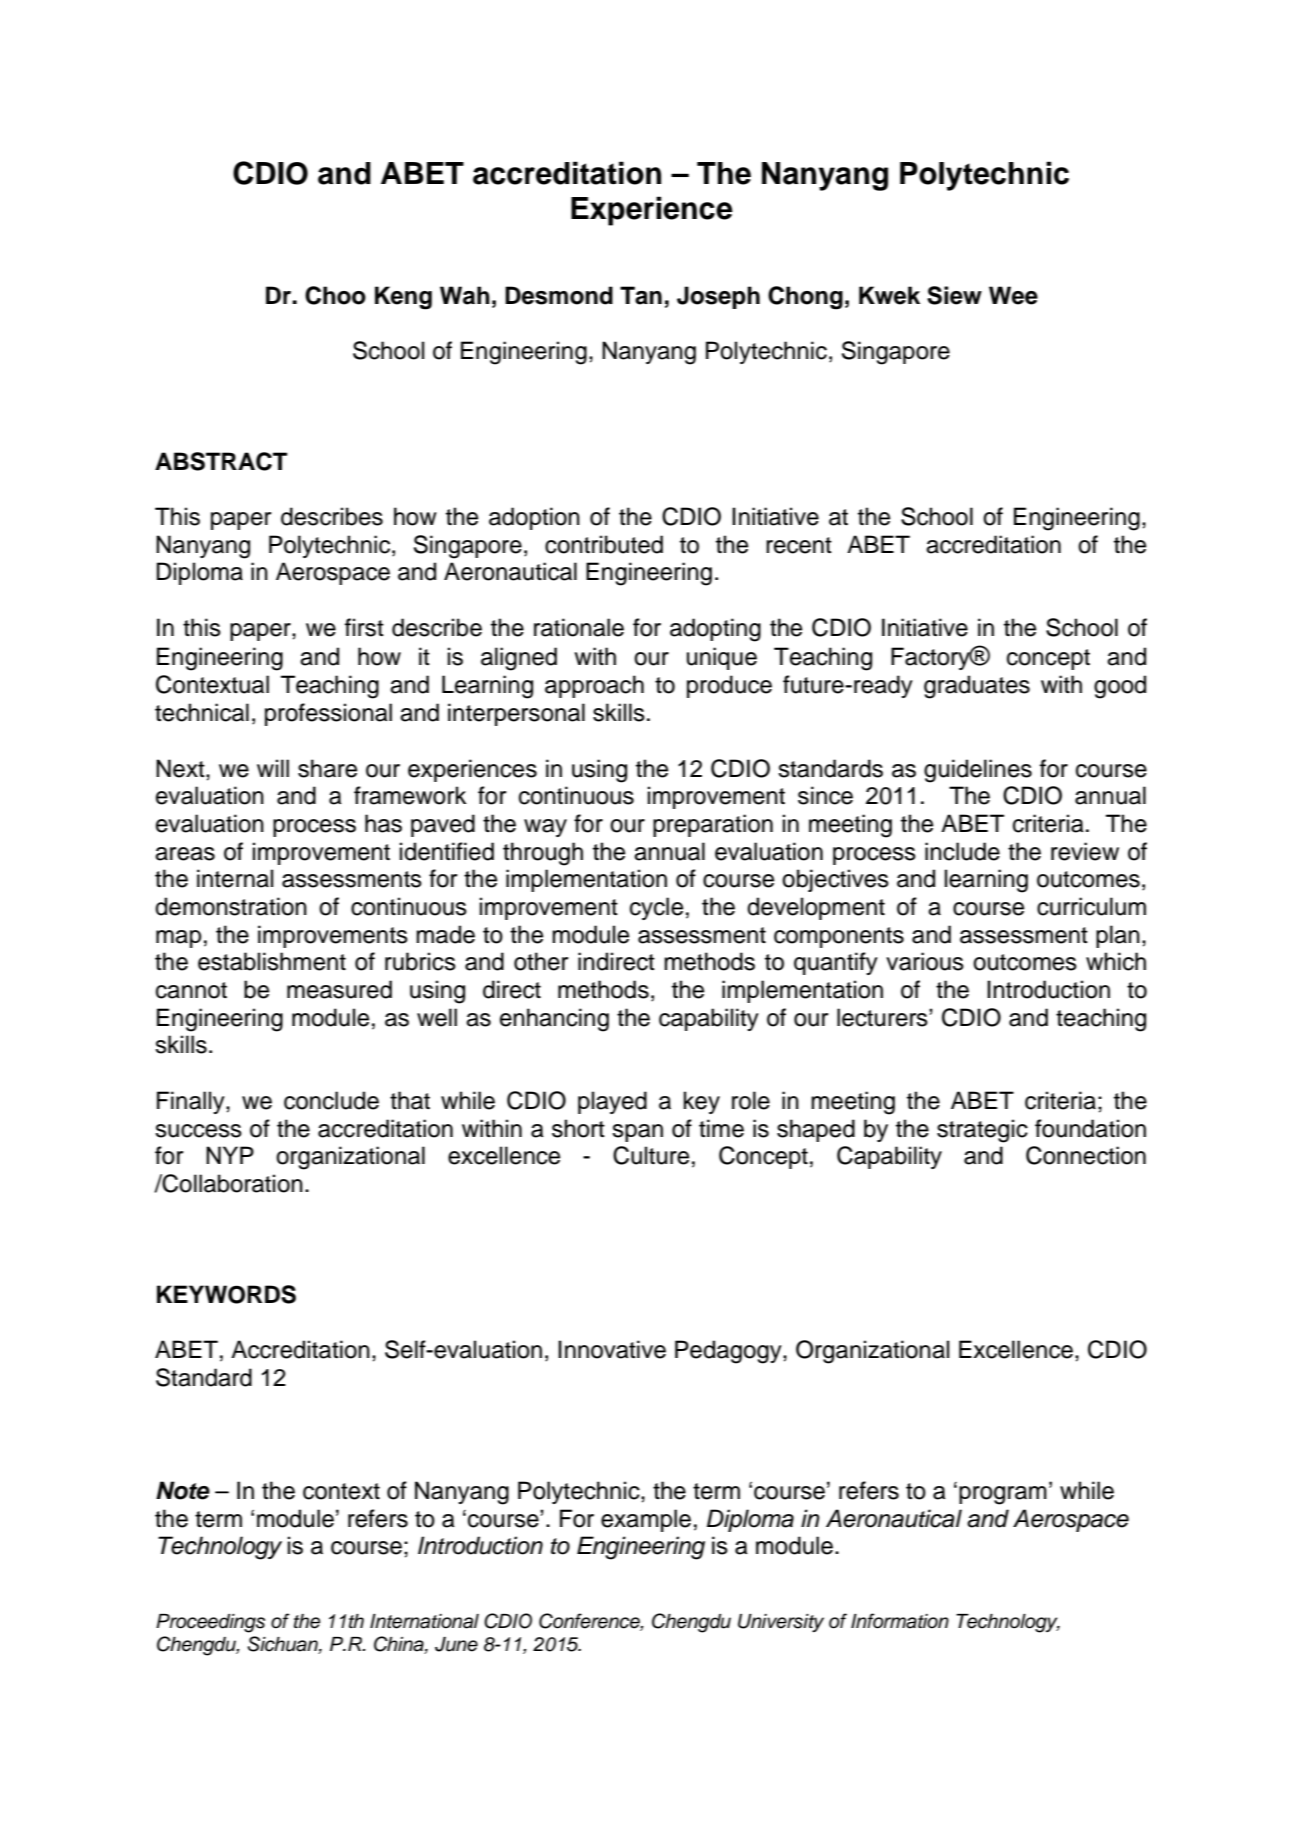 The width and height of the screenshot is (1303, 1843). Describe the element at coordinates (718, 297) in the screenshot. I see `Joseph` at that location.
